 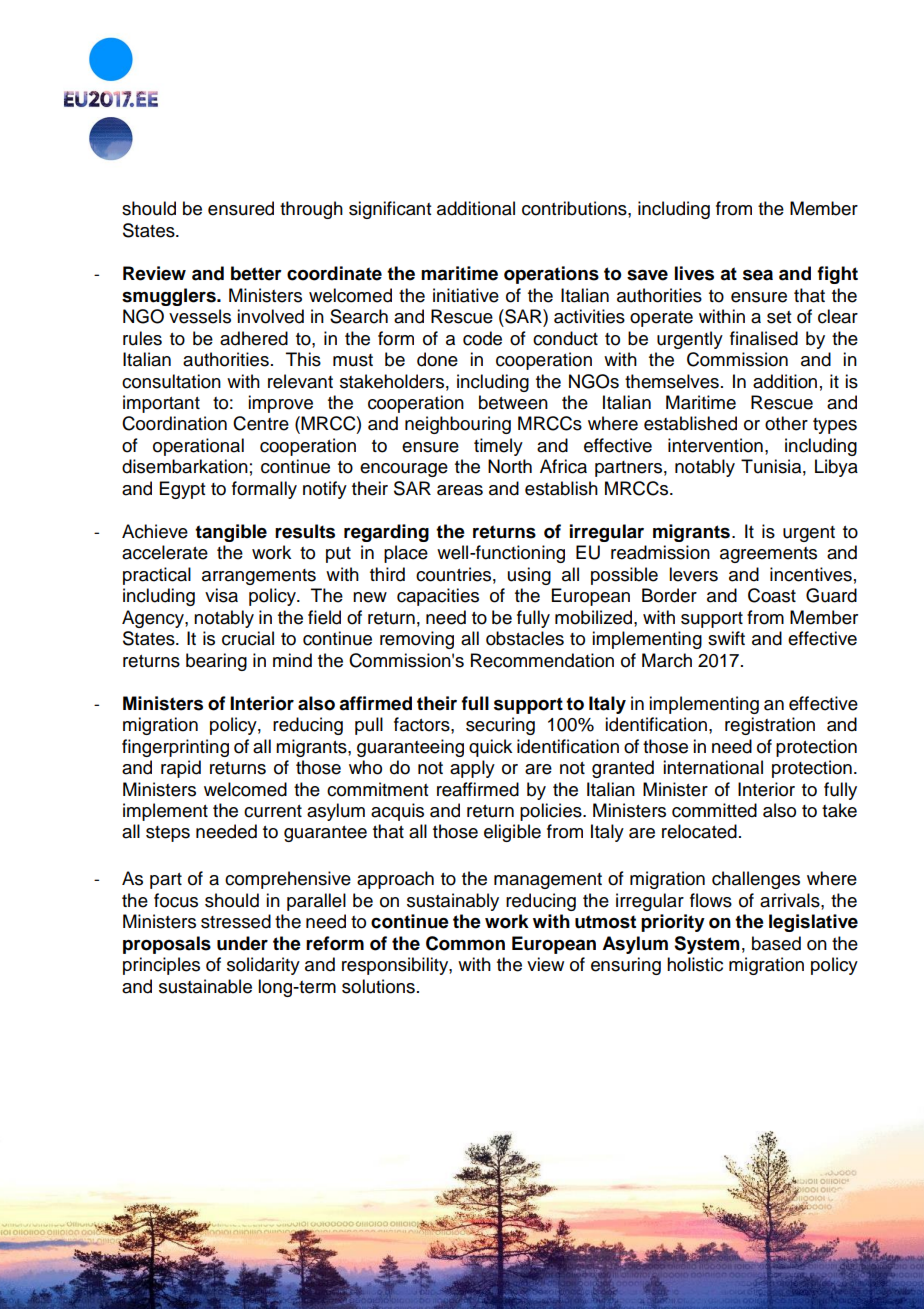 What do you see at coordinates (175, 748) in the screenshot?
I see `fingerprinting` at bounding box center [175, 748].
